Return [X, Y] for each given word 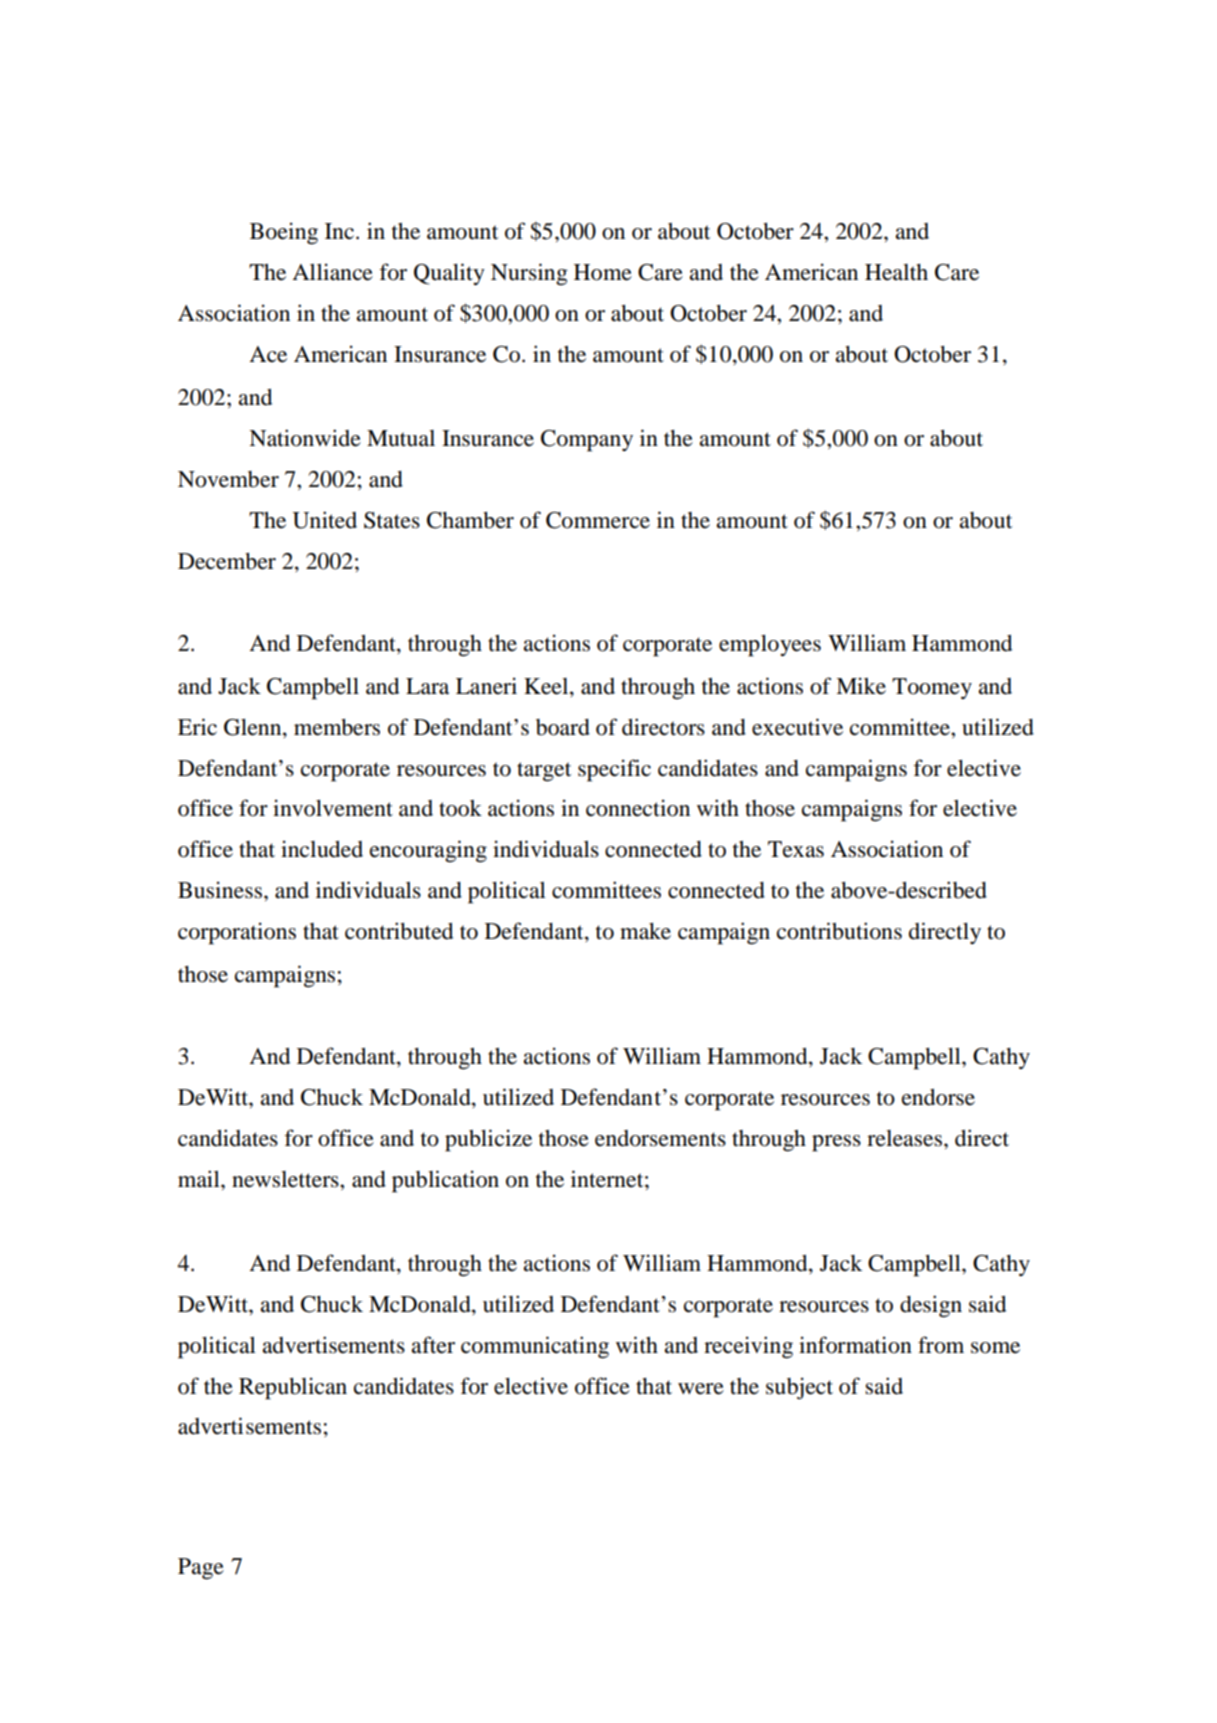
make [645, 931]
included [322, 849]
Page [201, 1569]
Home [603, 272]
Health [896, 272]
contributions [839, 931]
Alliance [332, 272]
